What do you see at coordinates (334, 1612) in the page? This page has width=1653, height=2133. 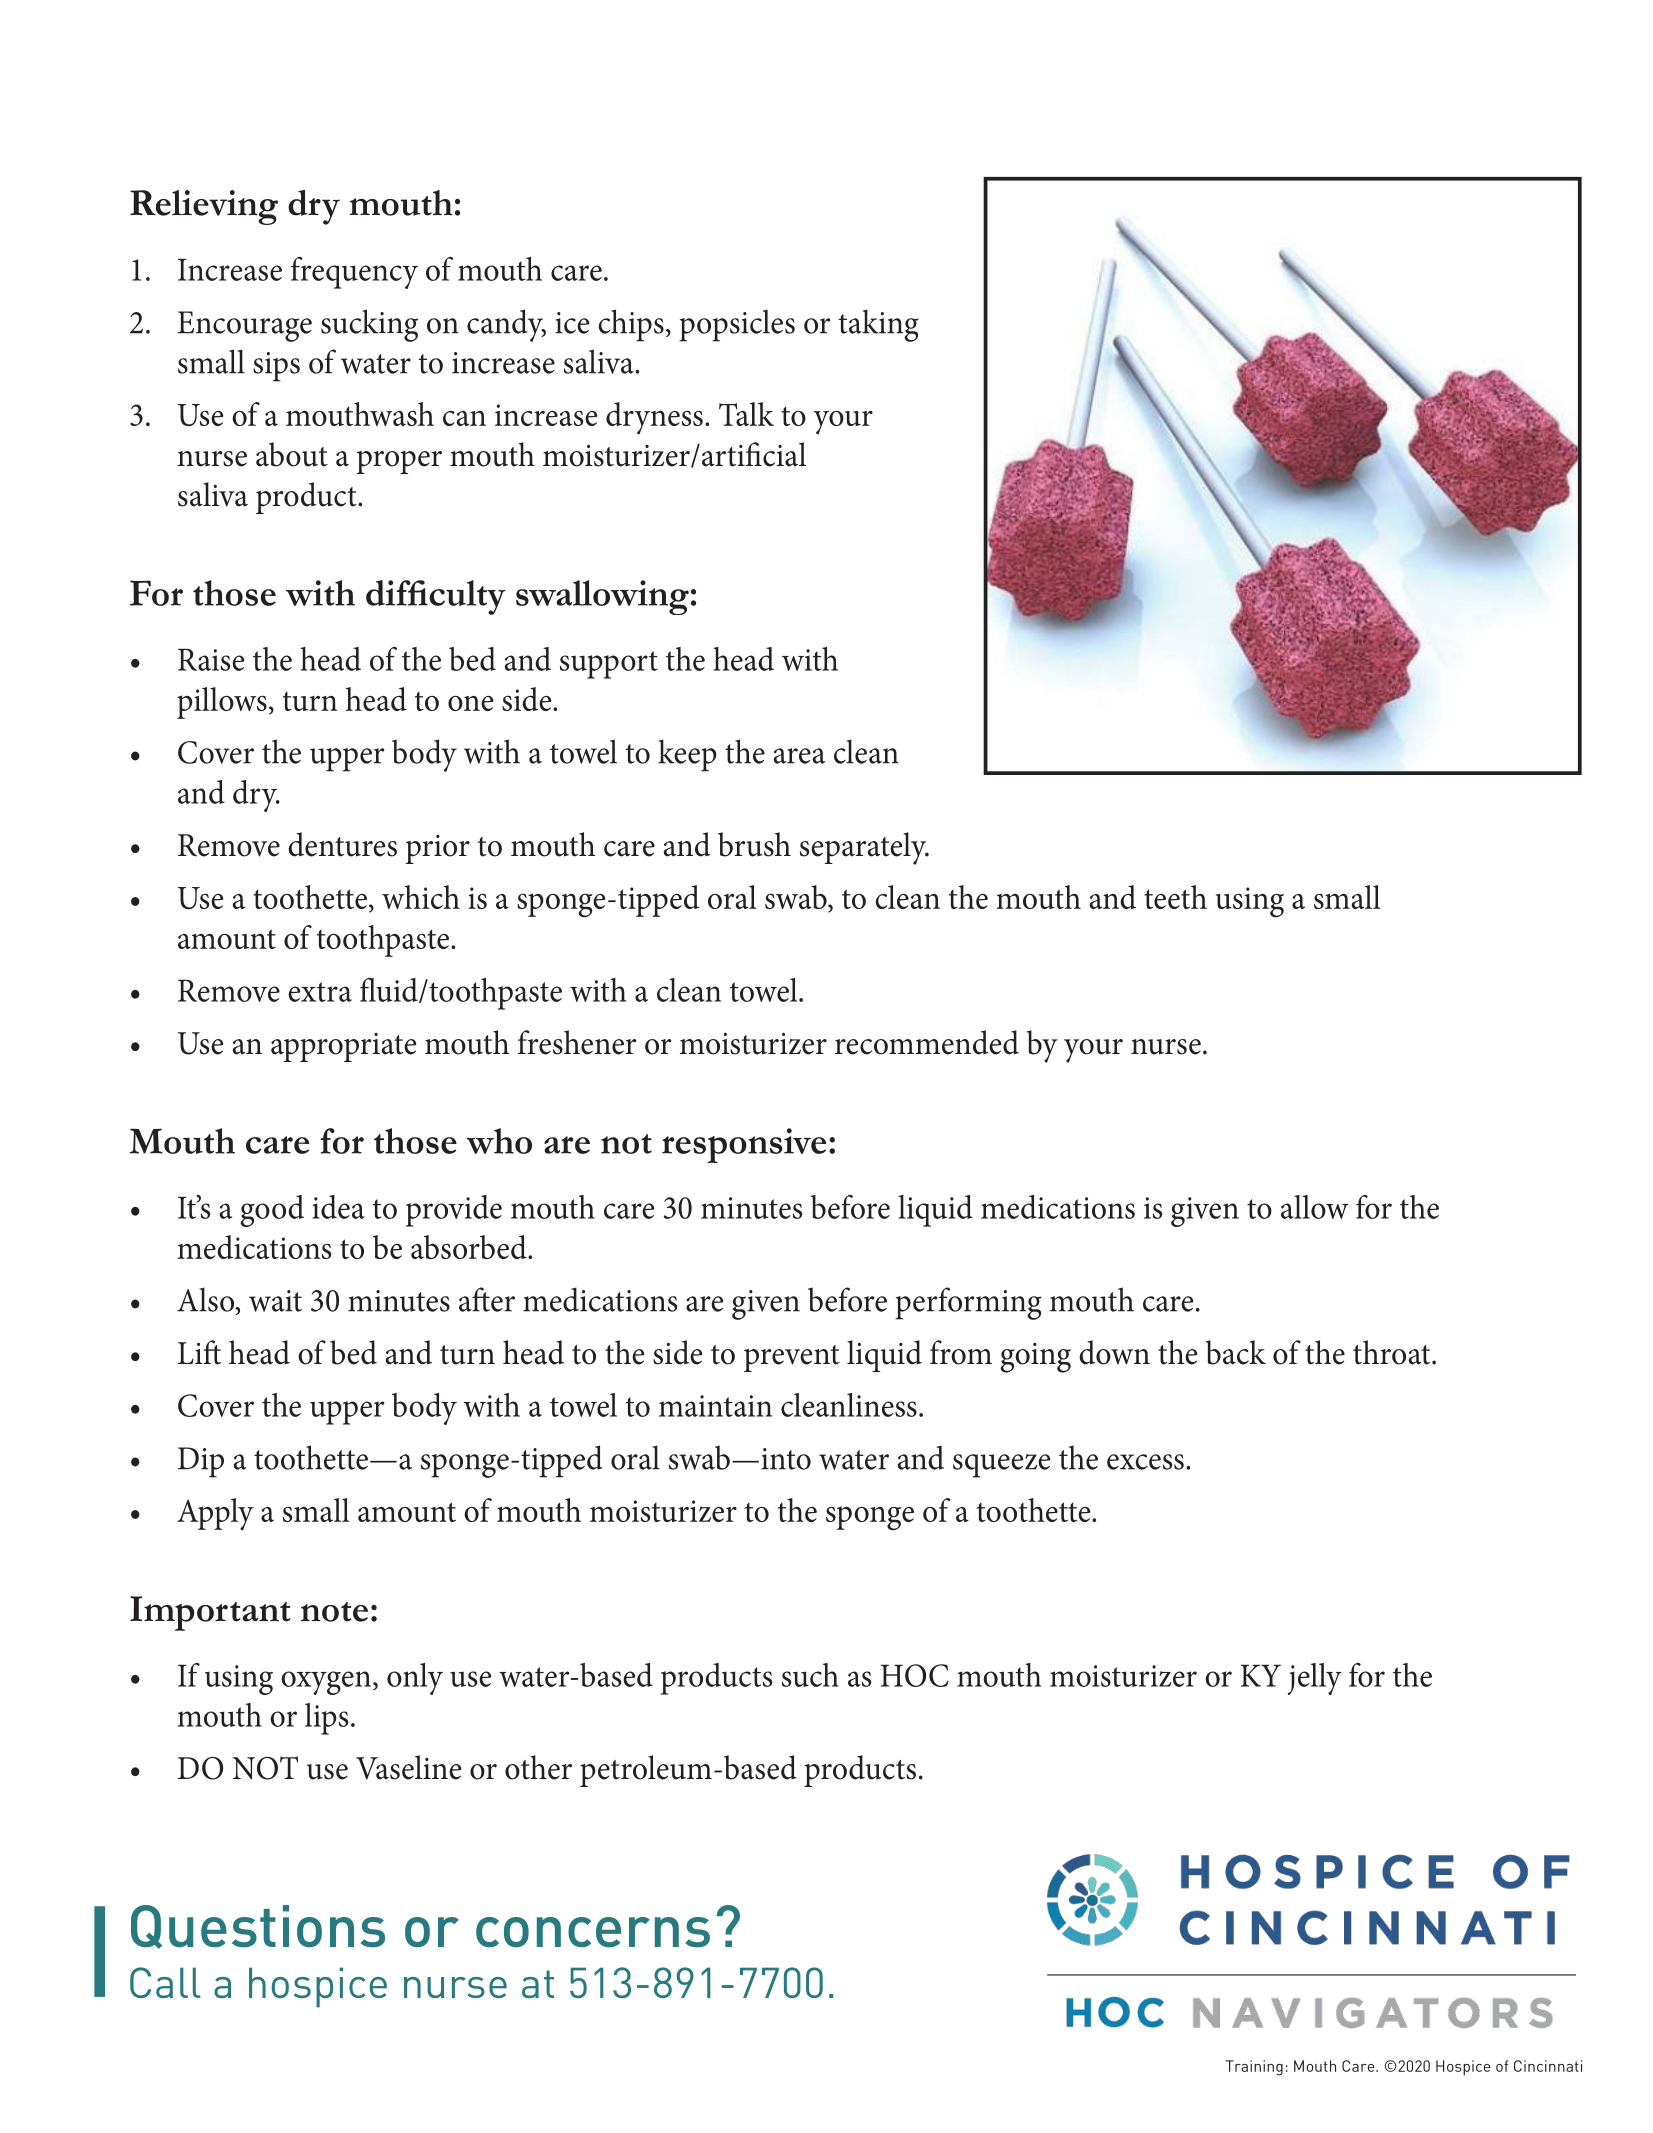 I see `note` at bounding box center [334, 1612].
